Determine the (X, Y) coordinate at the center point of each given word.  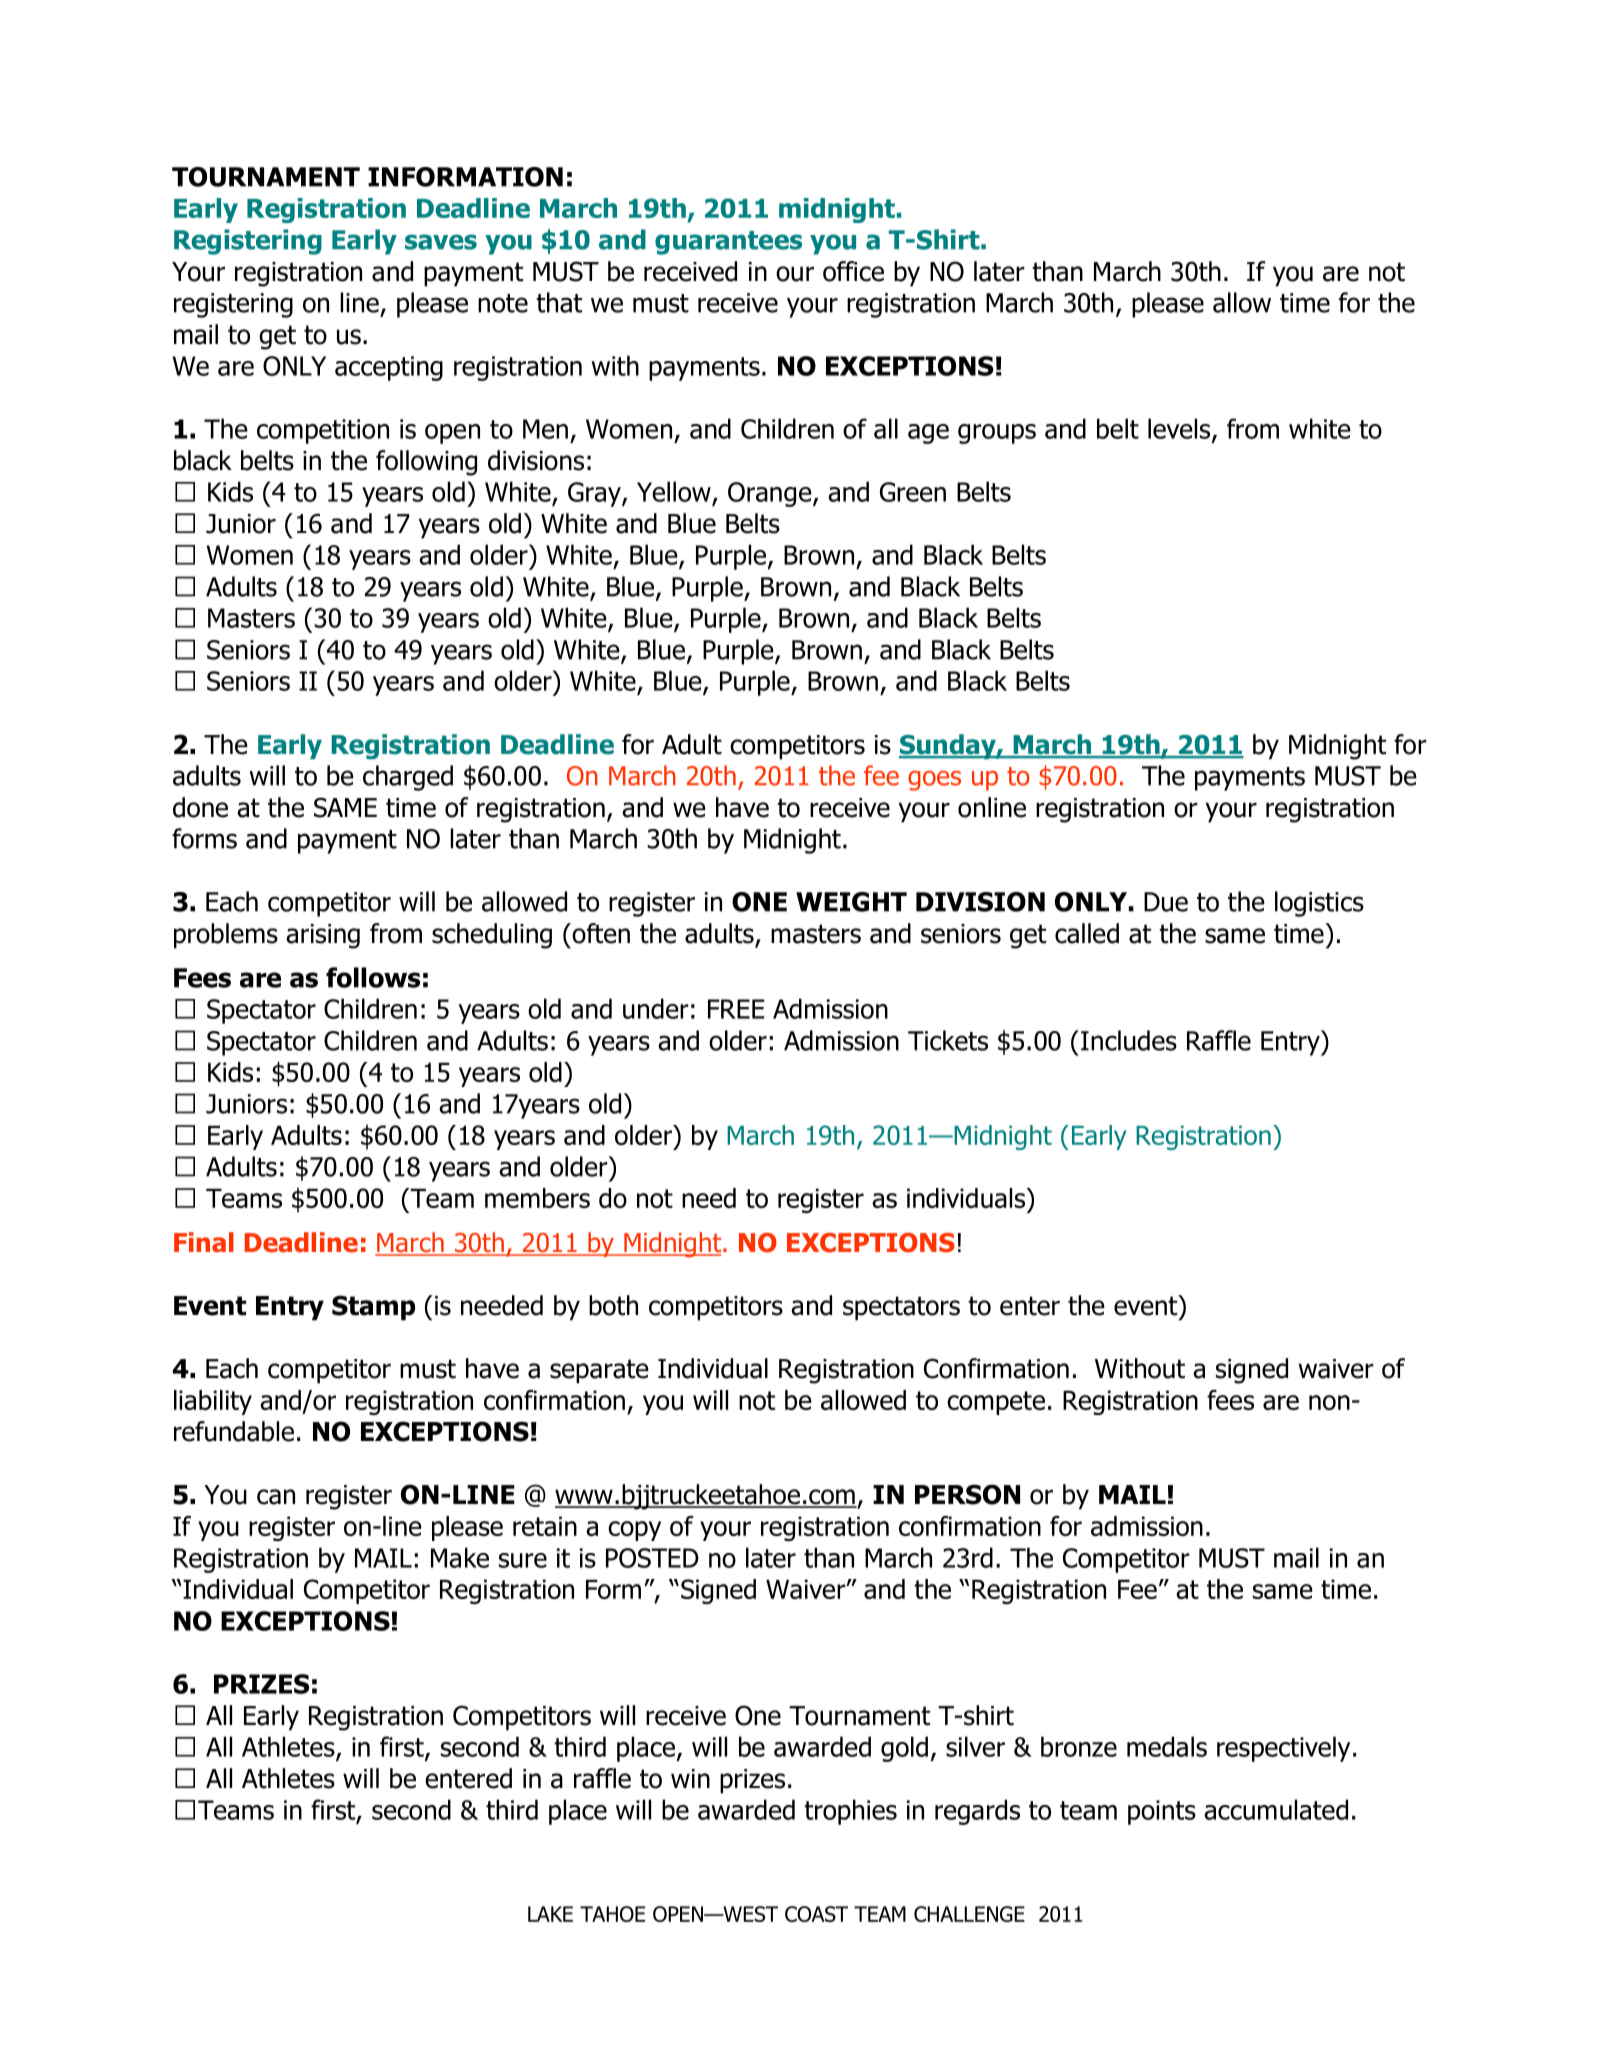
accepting (389, 368)
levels (1180, 429)
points (1162, 1812)
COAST (816, 1914)
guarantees (728, 243)
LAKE (550, 1914)
